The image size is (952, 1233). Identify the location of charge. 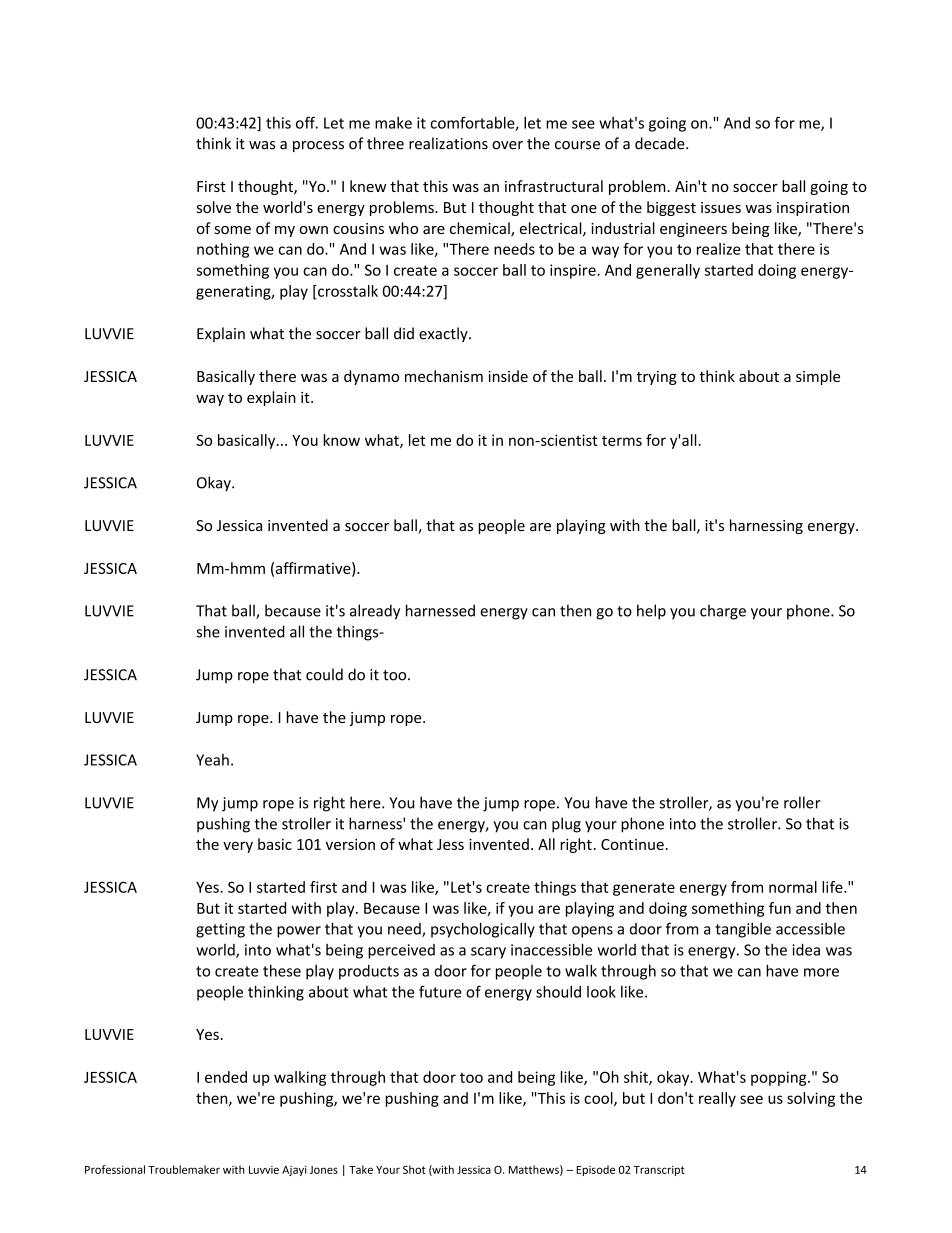
(723, 612).
